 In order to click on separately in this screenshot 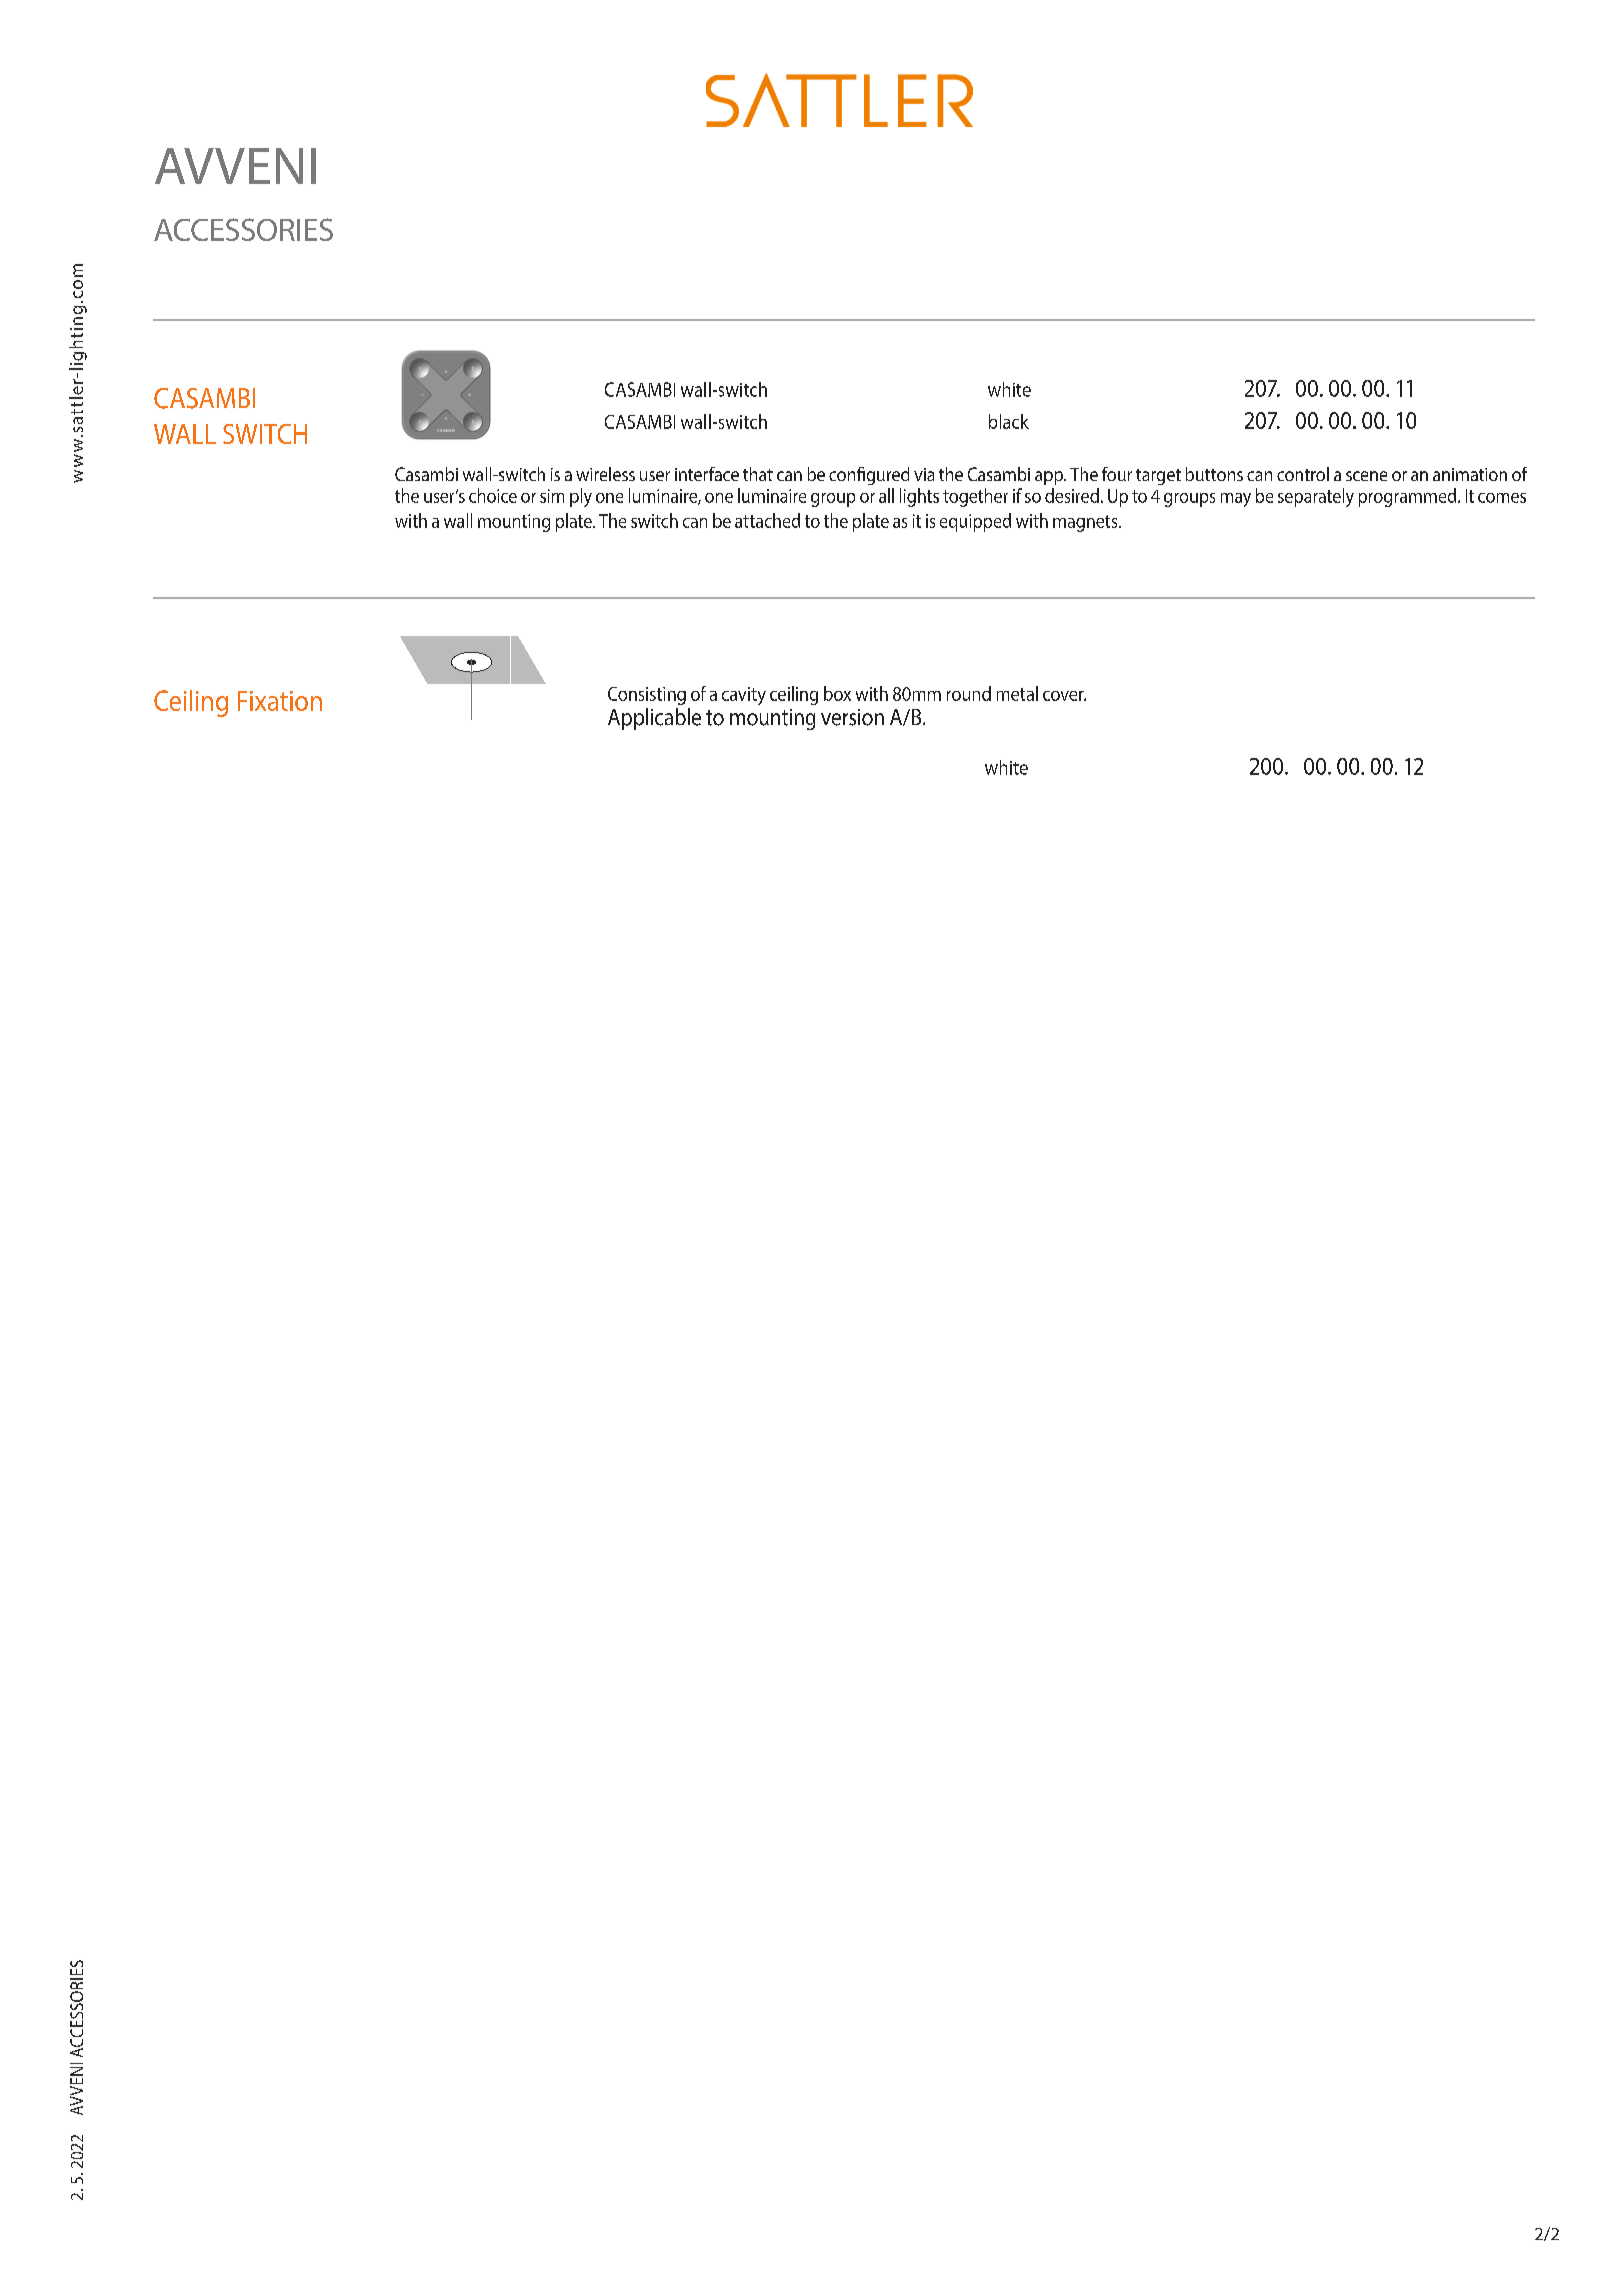, I will do `click(1316, 497)`.
